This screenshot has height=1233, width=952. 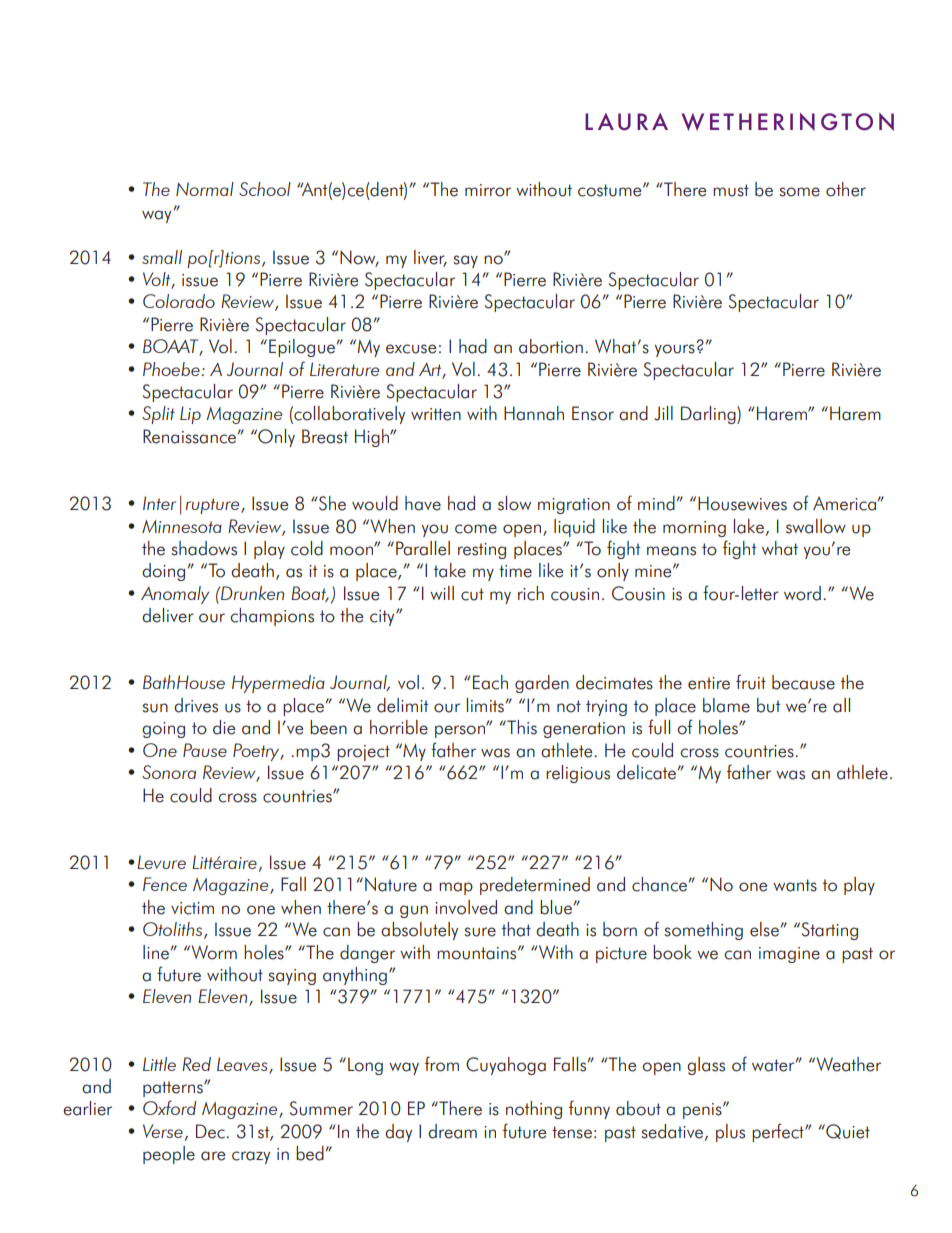 I want to click on victim, so click(x=192, y=908).
